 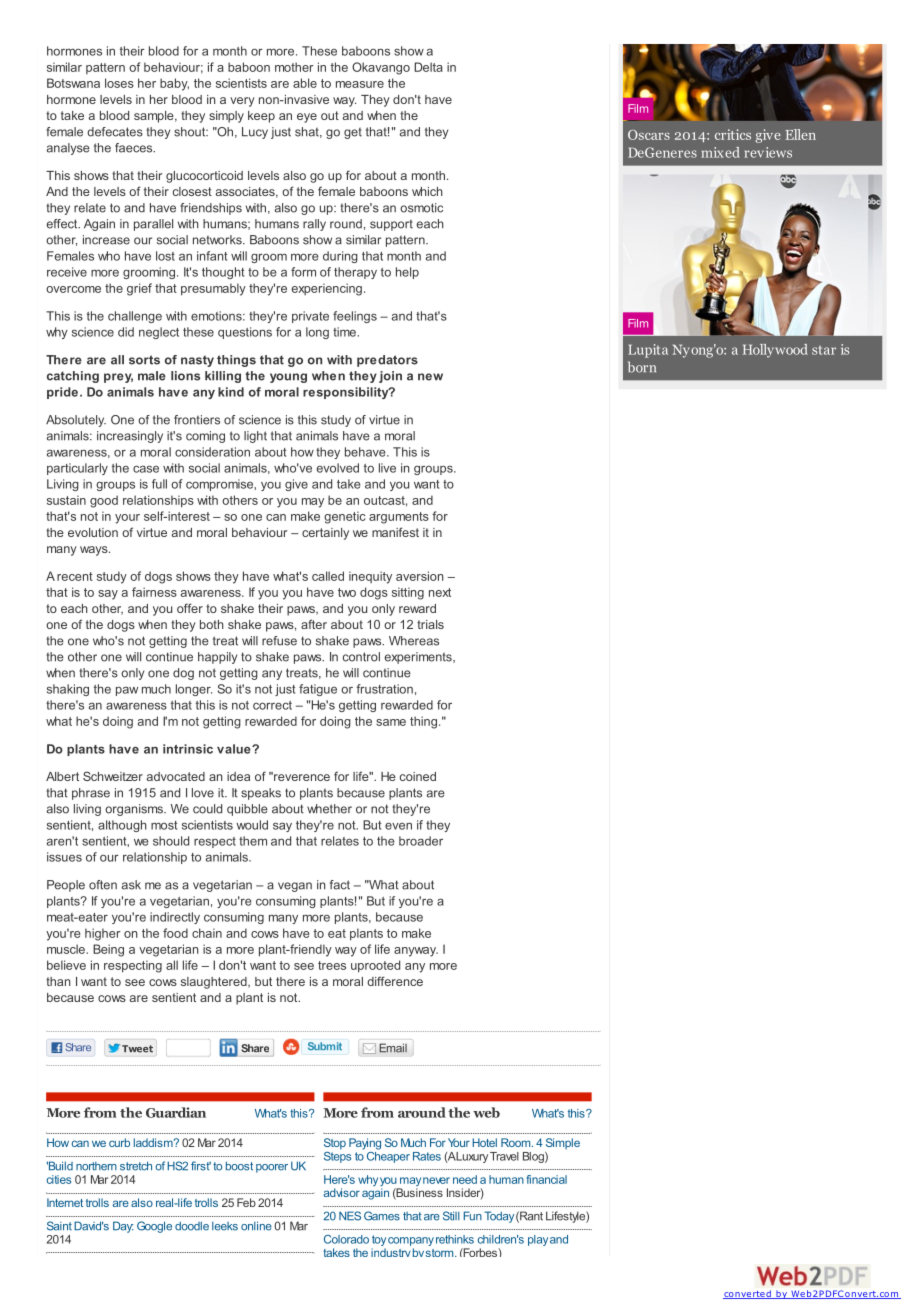 I want to click on doodle, so click(x=192, y=1226).
